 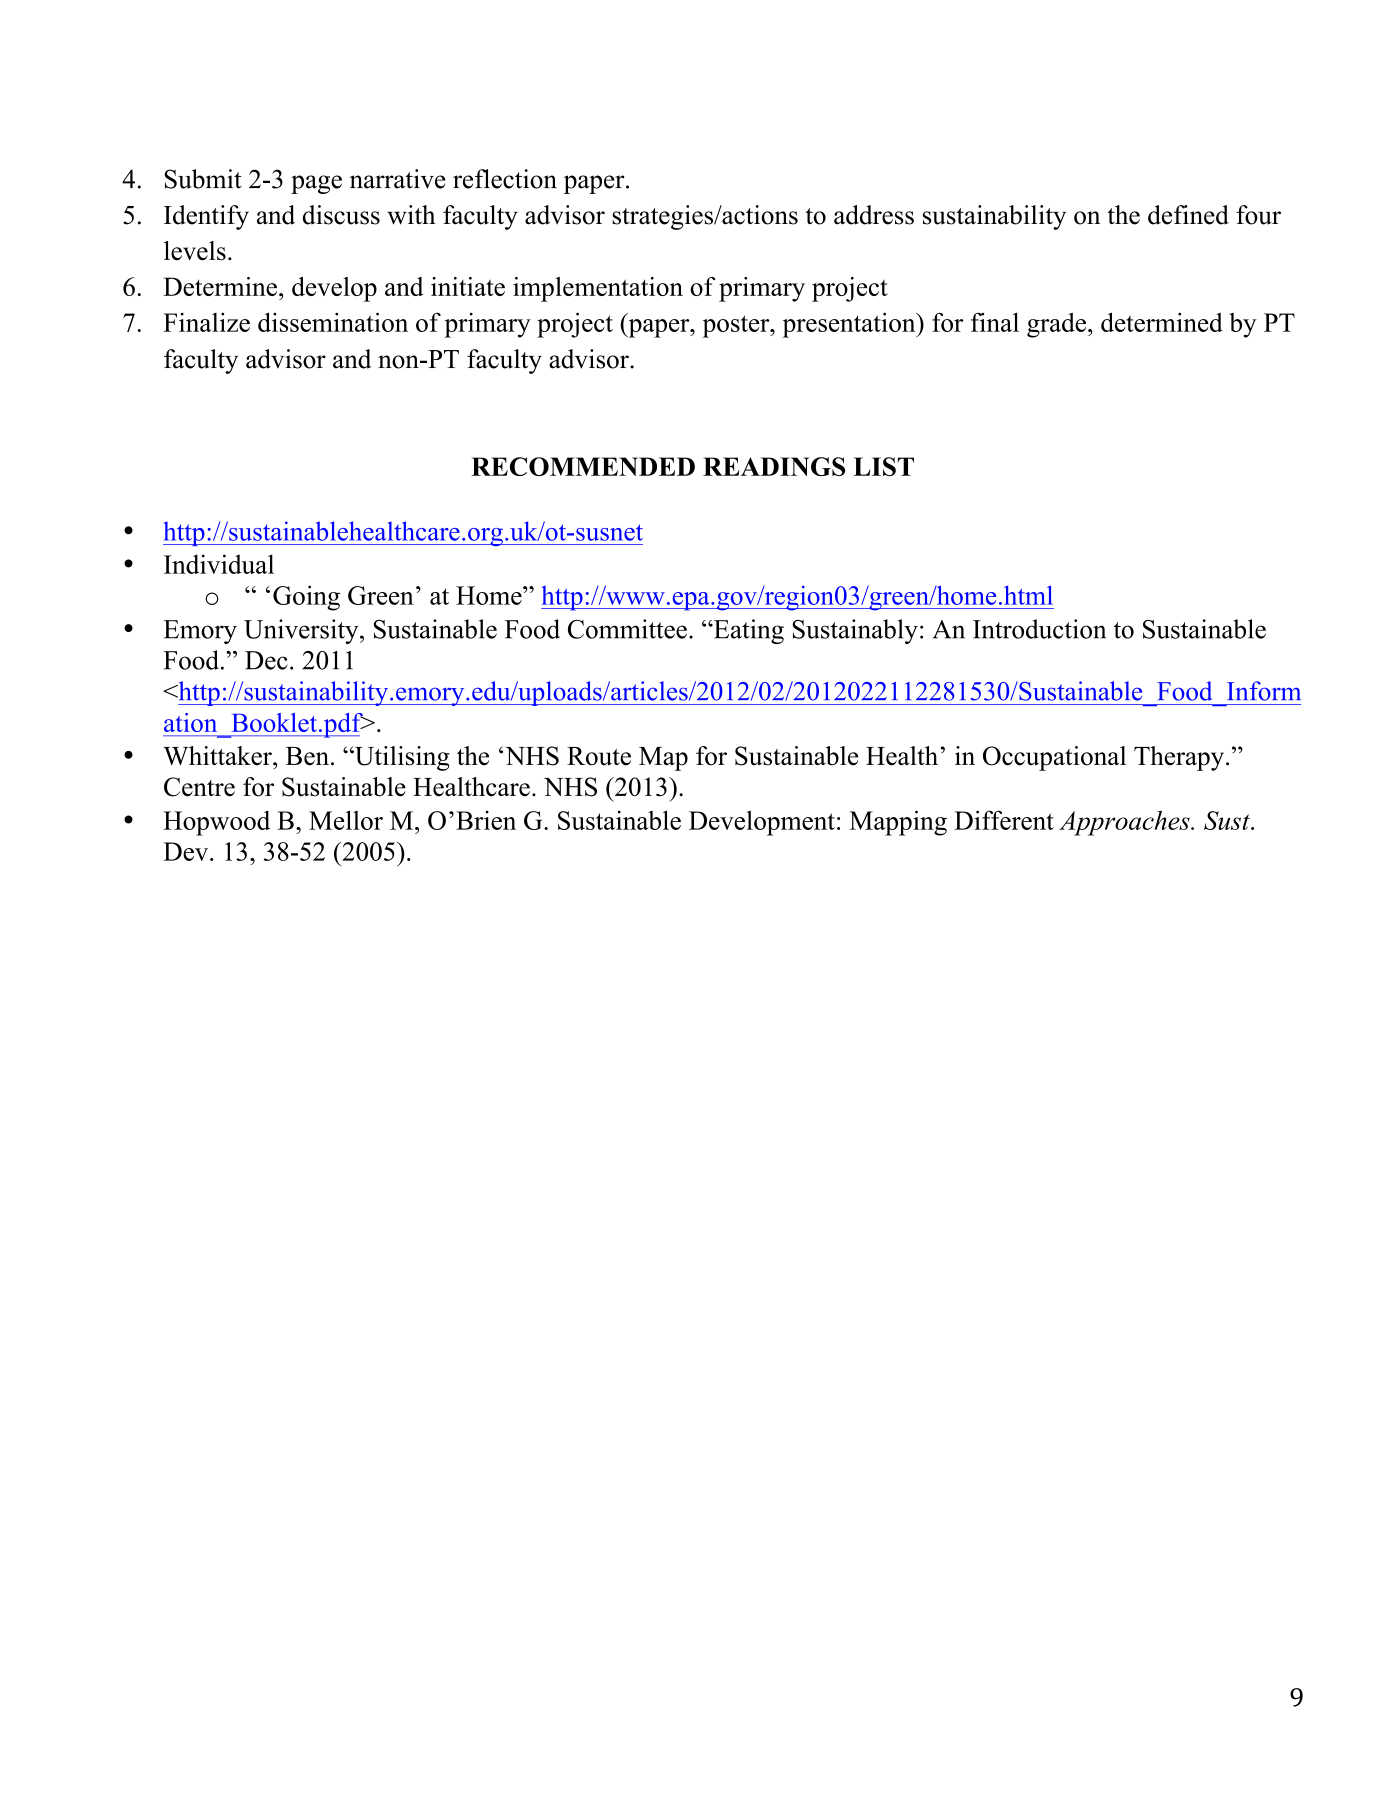 I want to click on address, so click(x=874, y=215).
